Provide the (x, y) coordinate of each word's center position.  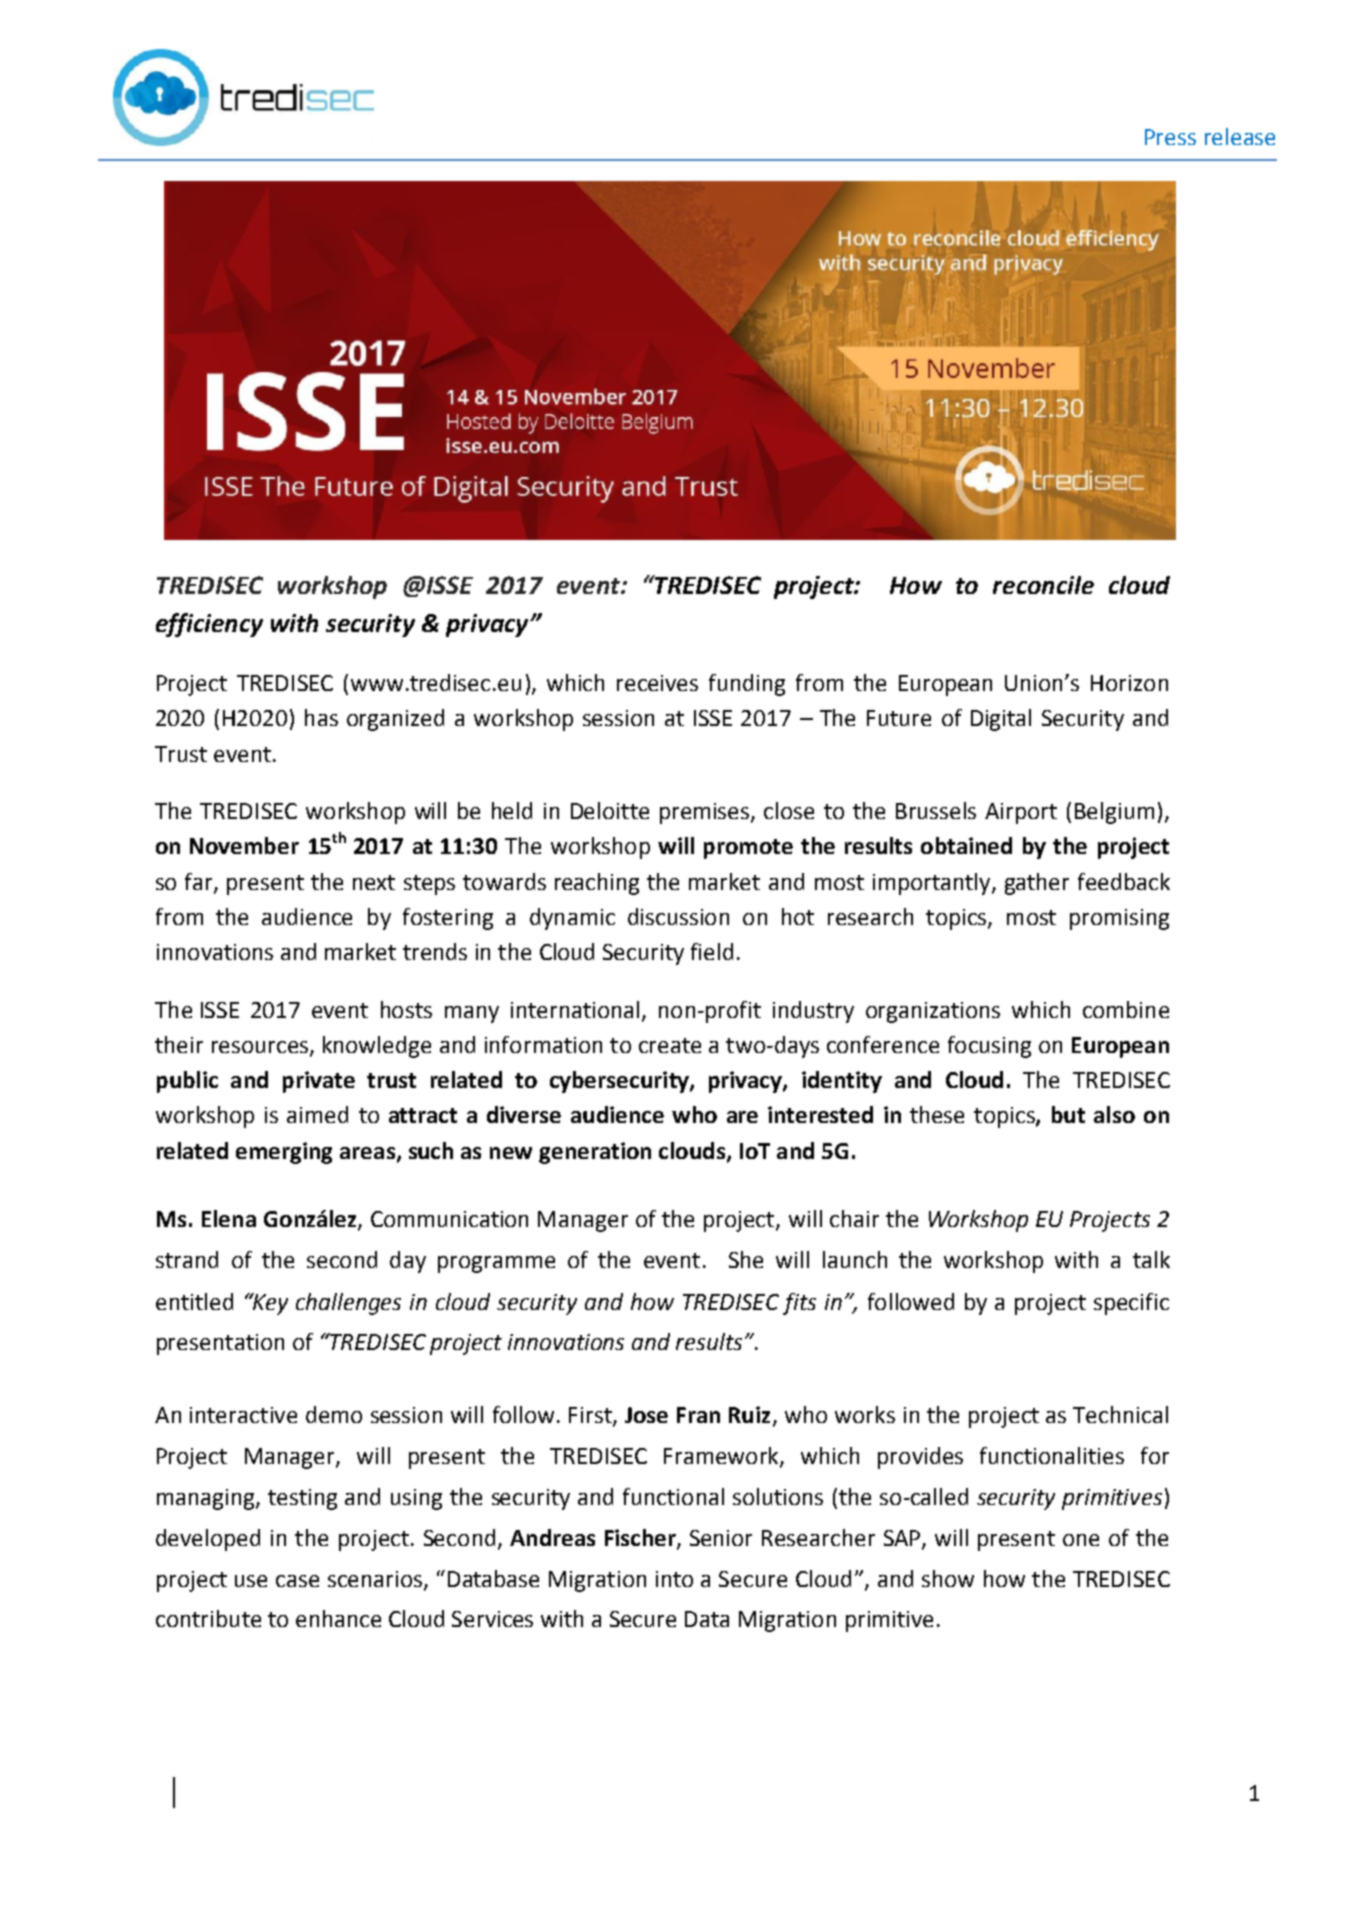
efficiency (209, 625)
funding (747, 685)
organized (395, 720)
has (321, 717)
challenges (348, 1304)
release (1240, 136)
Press (1170, 137)
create (670, 1045)
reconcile (1043, 585)
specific (1131, 1304)
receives (657, 683)
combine (1126, 1009)
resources (260, 1047)
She (746, 1259)
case (297, 1581)
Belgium (1114, 813)
